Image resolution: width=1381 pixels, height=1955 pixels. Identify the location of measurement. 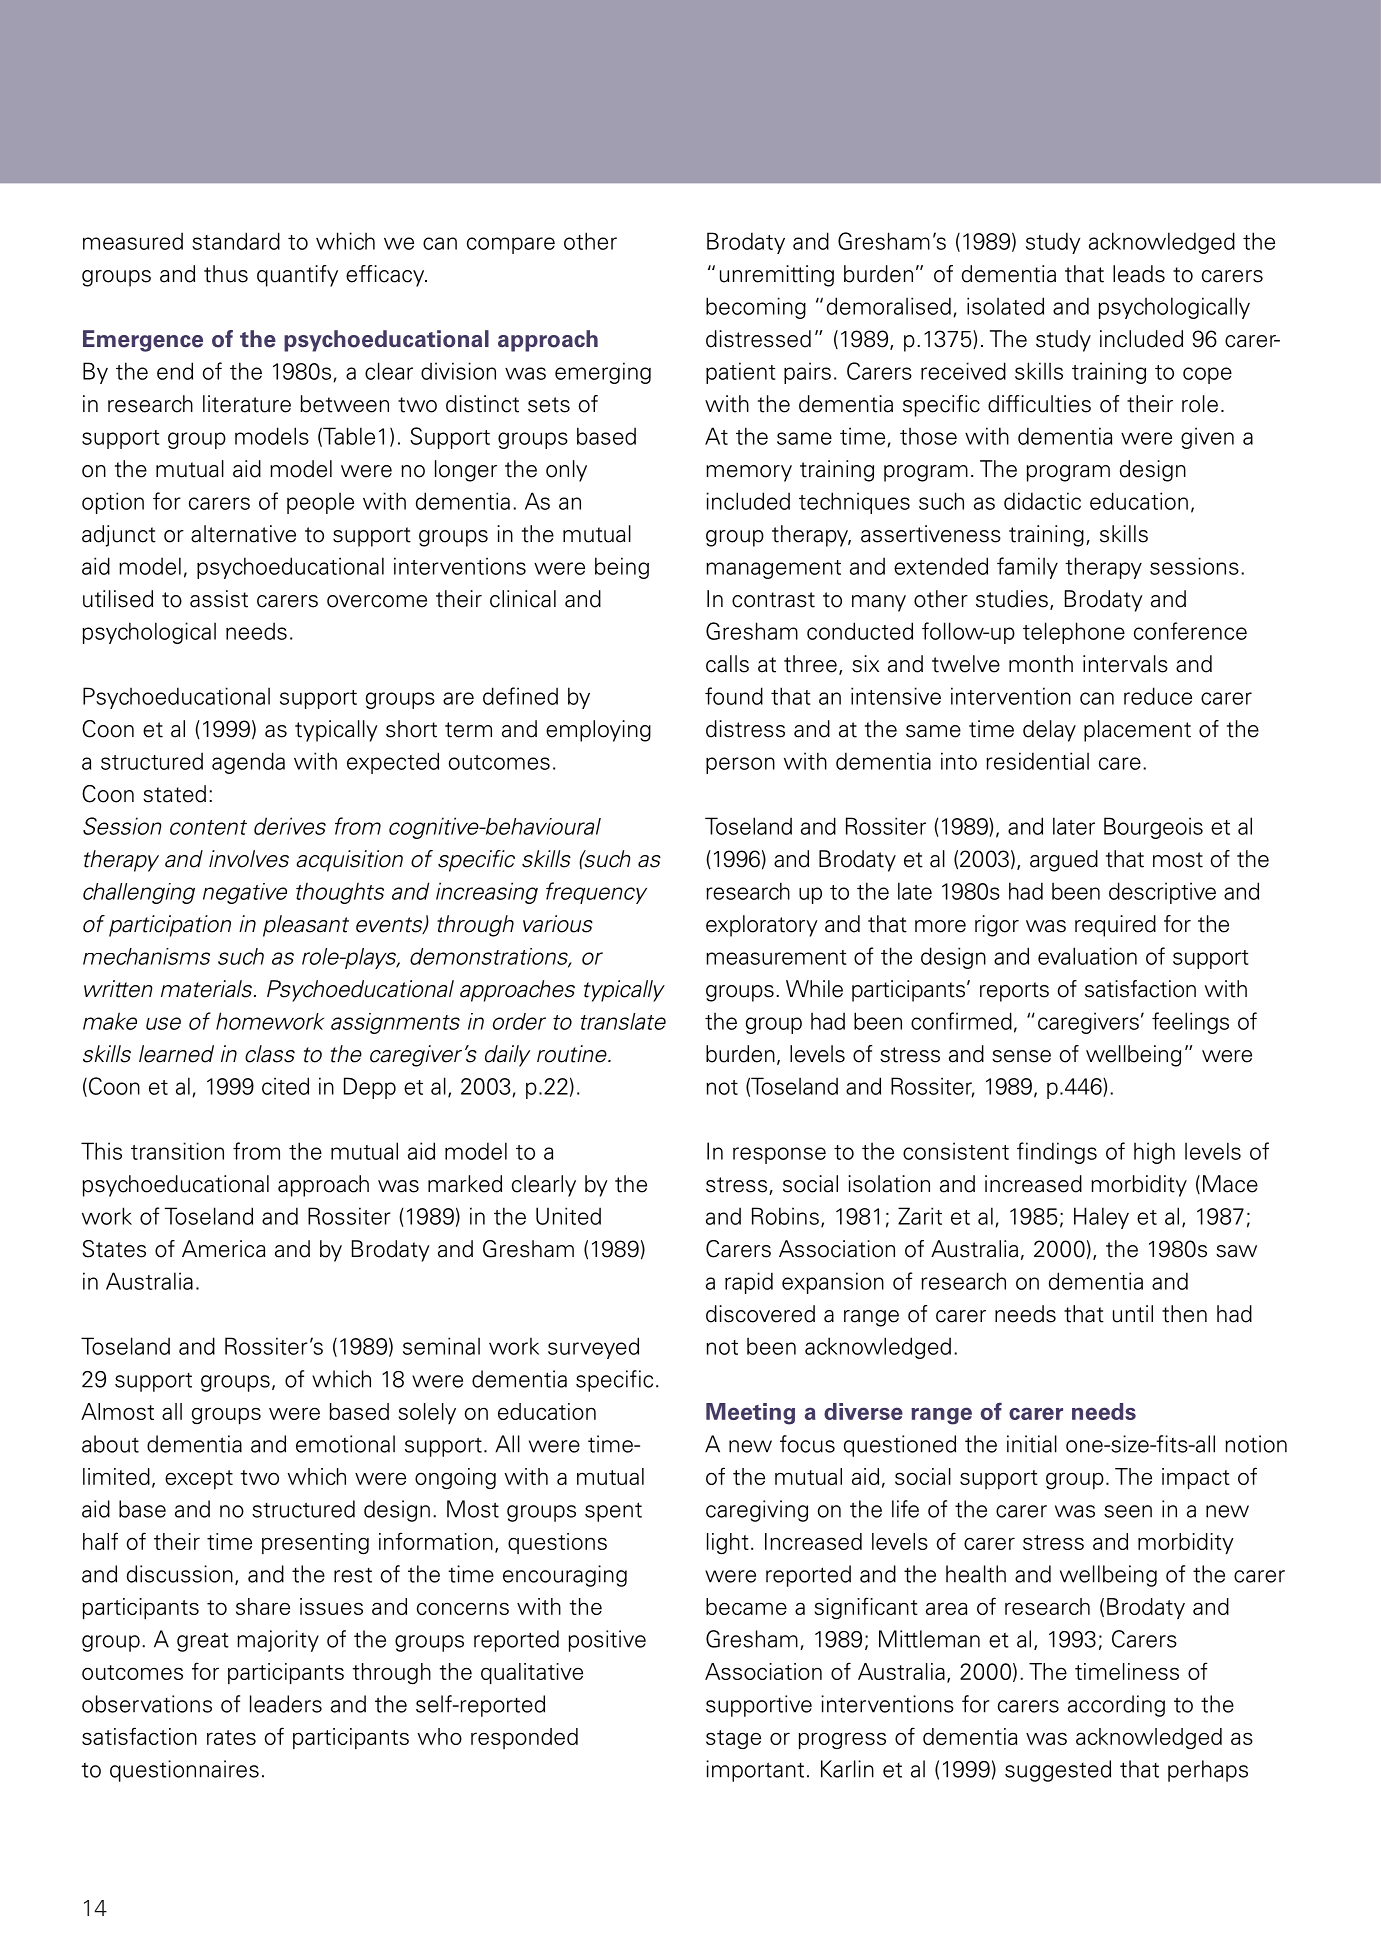
(776, 957).
